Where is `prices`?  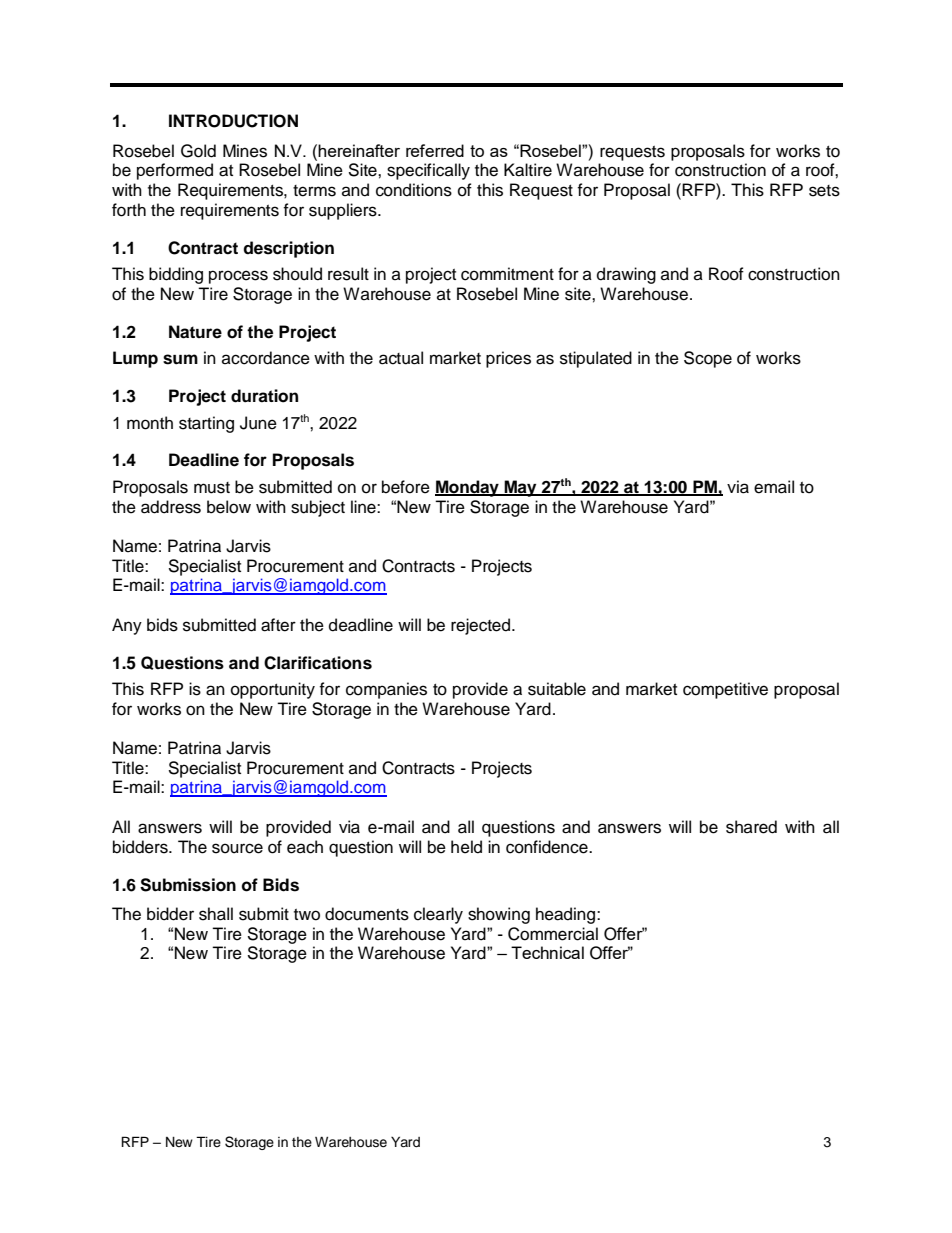
prices is located at coordinates (508, 359).
